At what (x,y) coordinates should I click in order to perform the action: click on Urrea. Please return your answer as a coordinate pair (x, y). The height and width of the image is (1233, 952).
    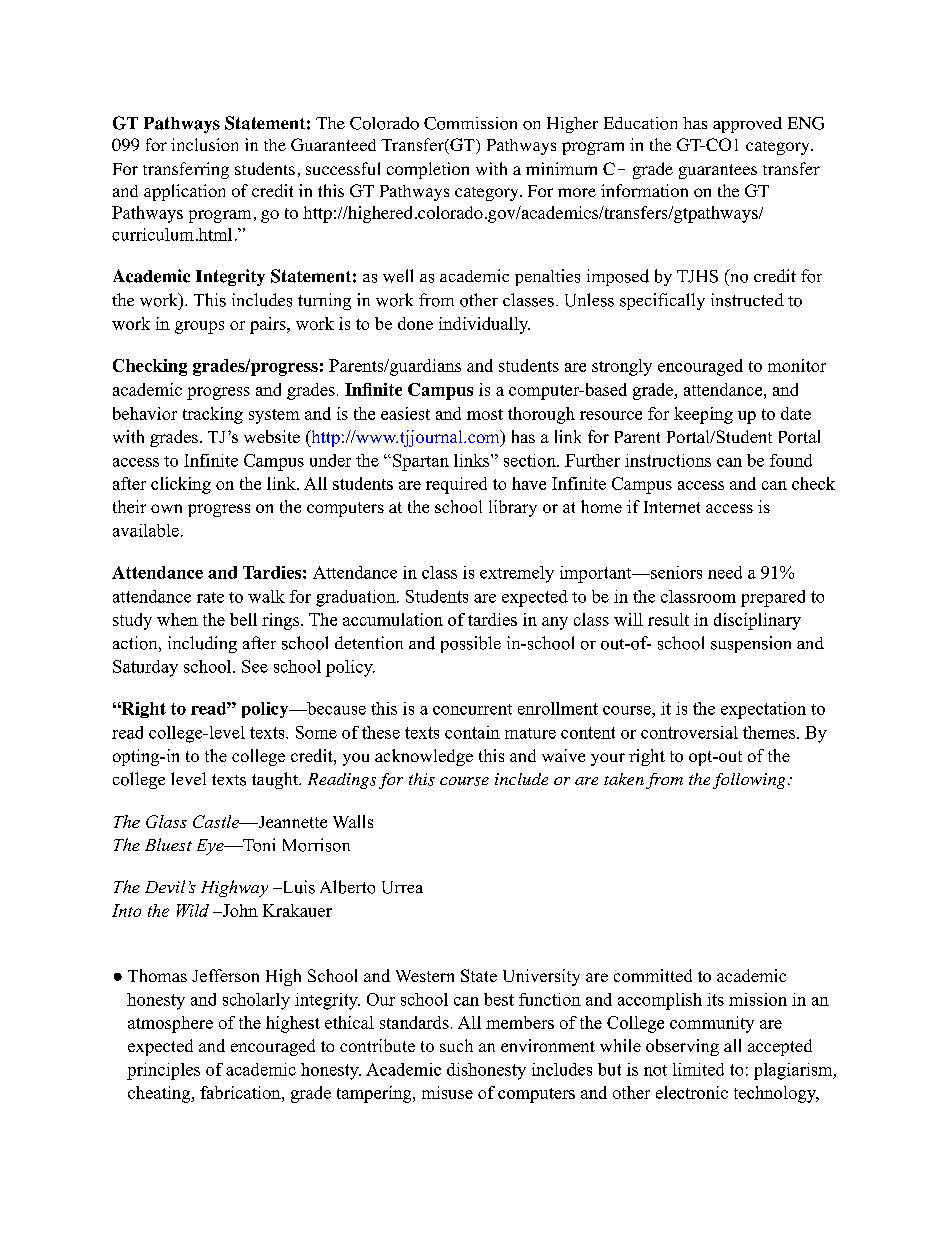
    Looking at the image, I should click on (402, 887).
